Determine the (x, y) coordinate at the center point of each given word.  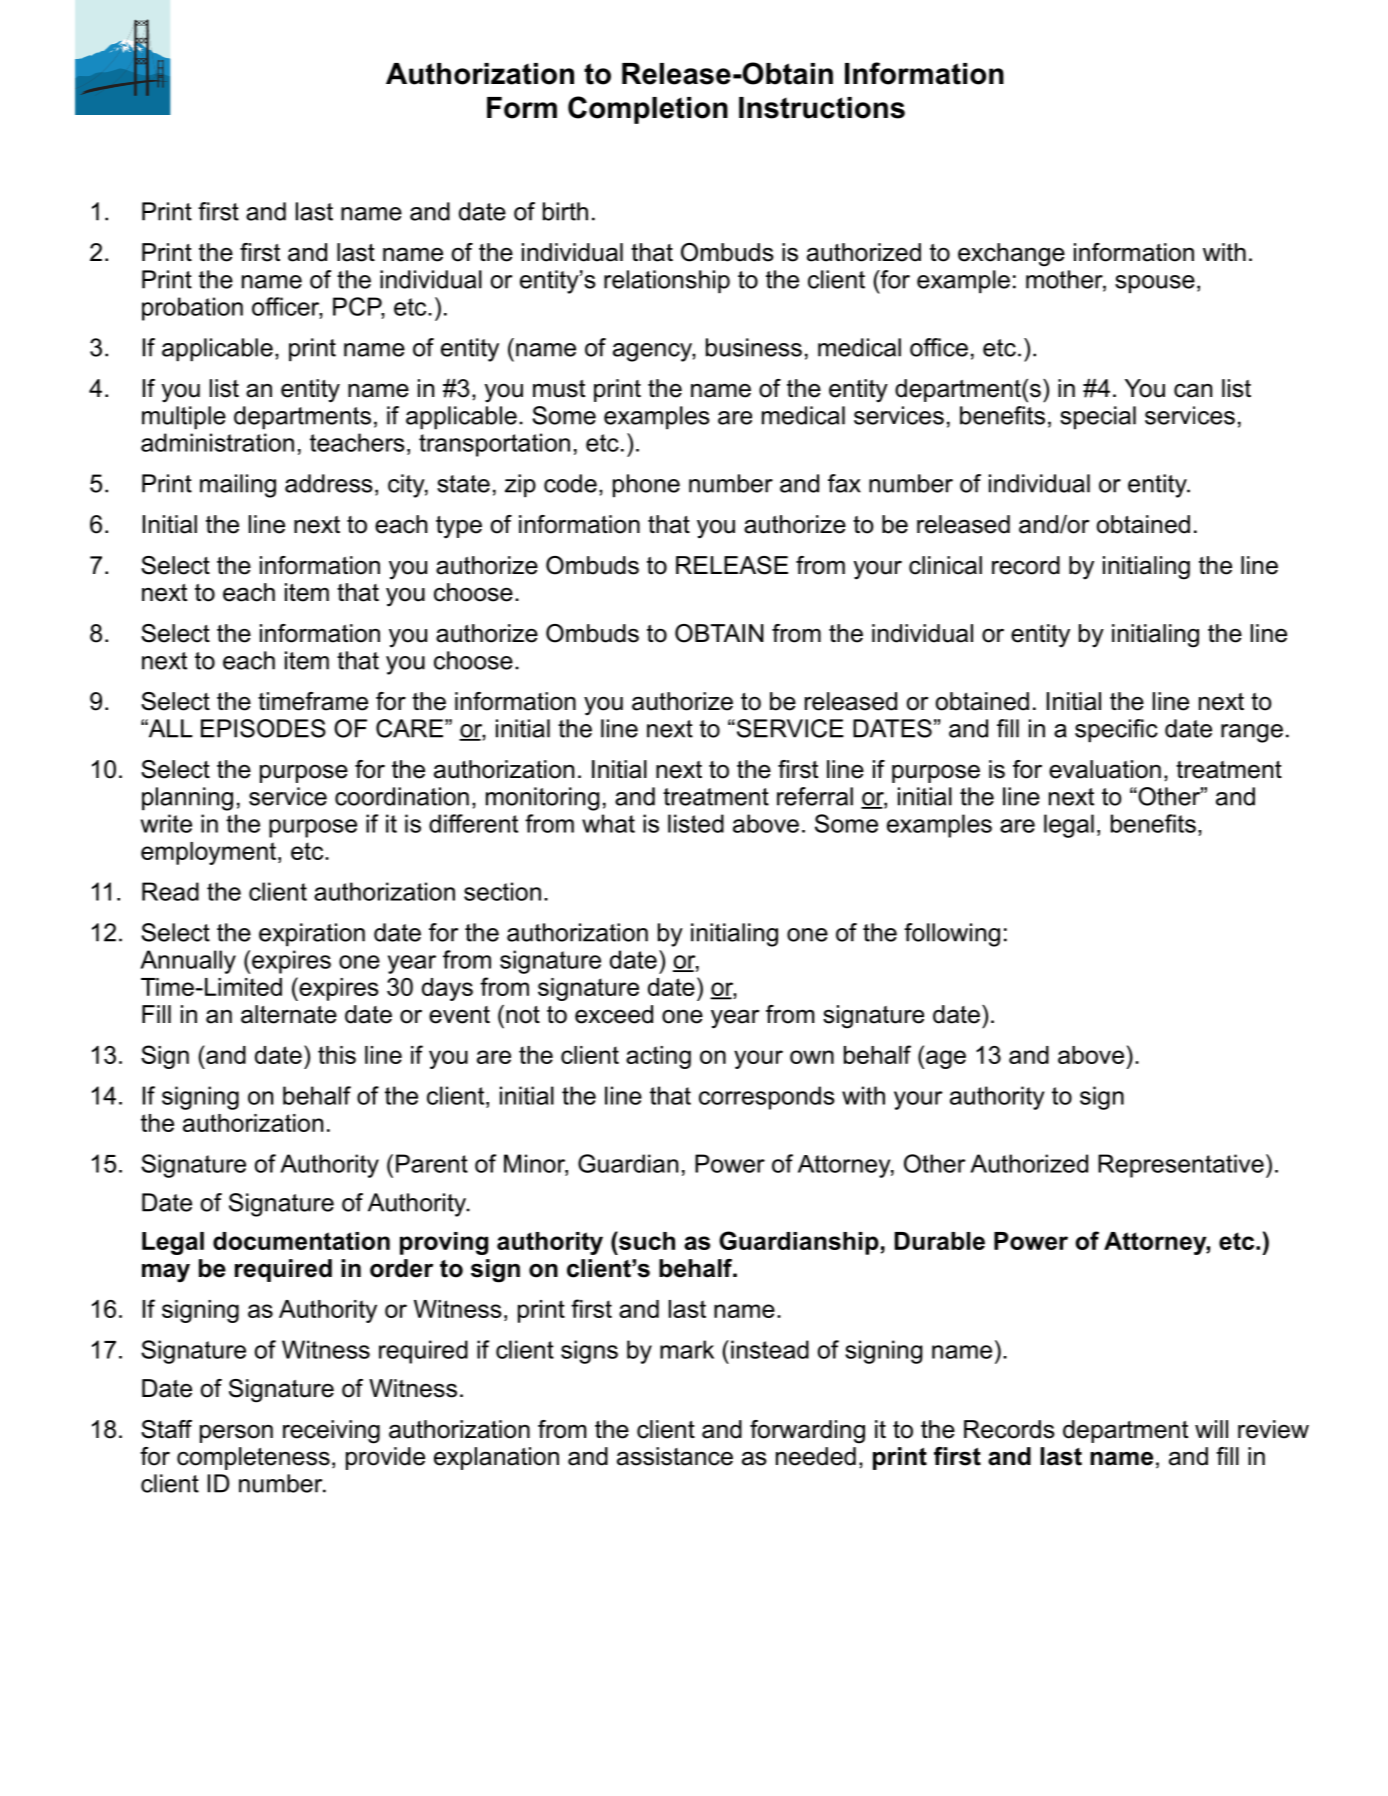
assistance (675, 1456)
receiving (331, 1432)
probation (192, 309)
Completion (648, 110)
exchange (1011, 255)
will (1211, 1429)
